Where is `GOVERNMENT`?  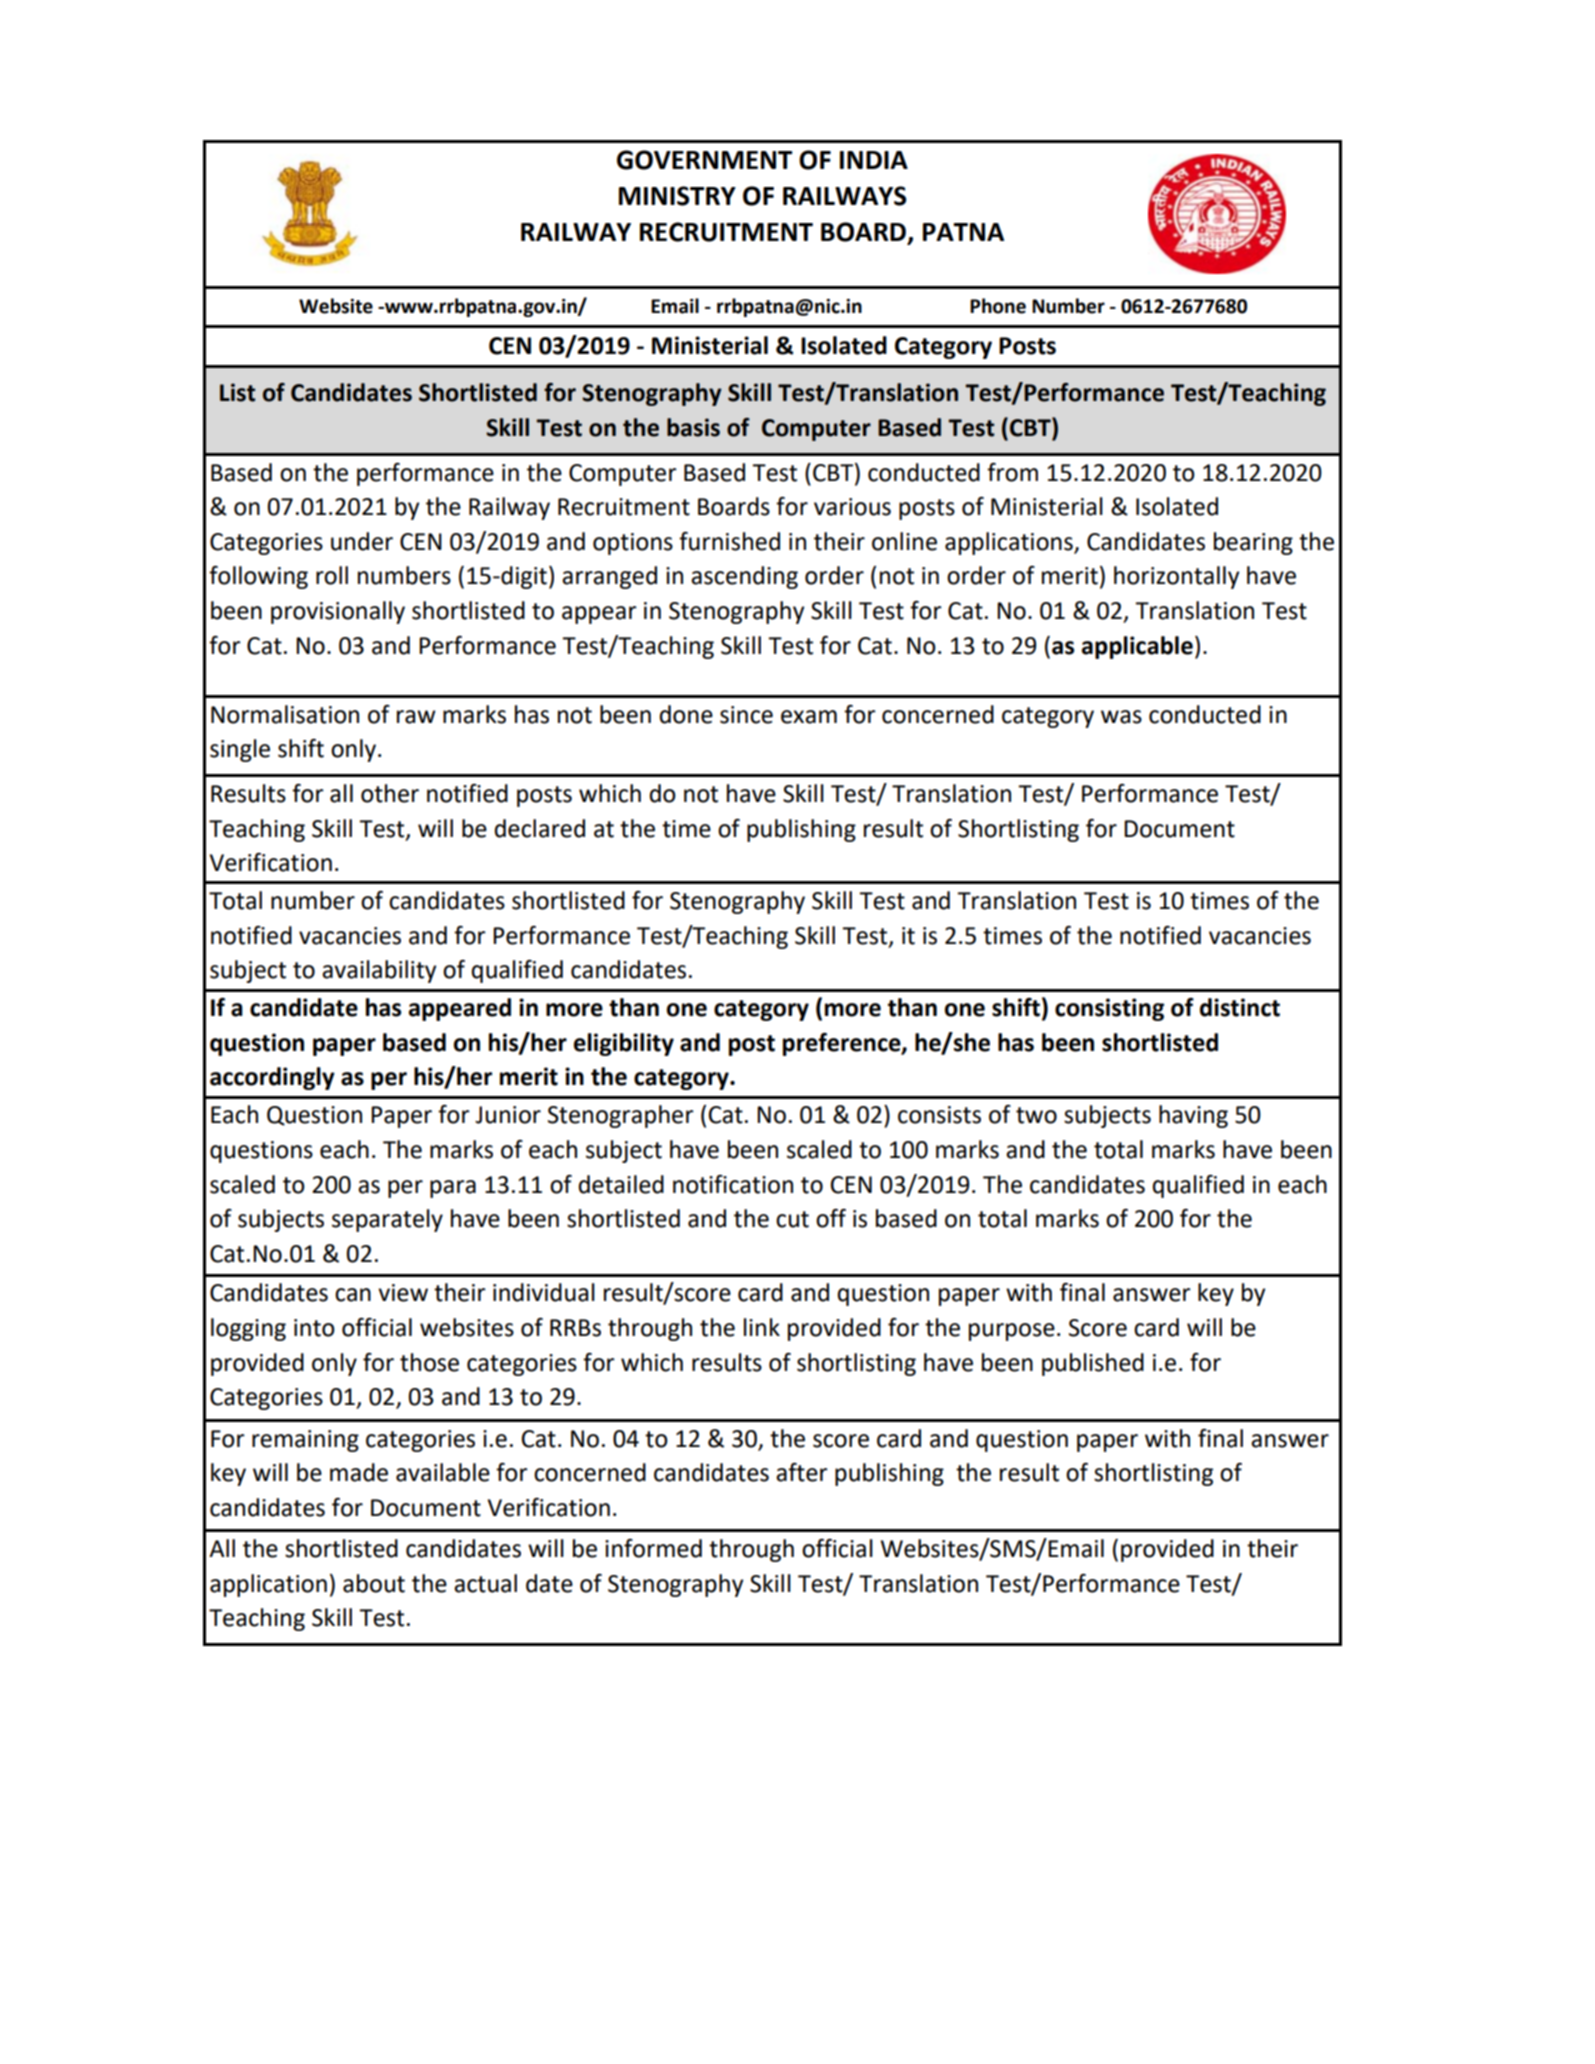 GOVERNMENT is located at coordinates (704, 160).
